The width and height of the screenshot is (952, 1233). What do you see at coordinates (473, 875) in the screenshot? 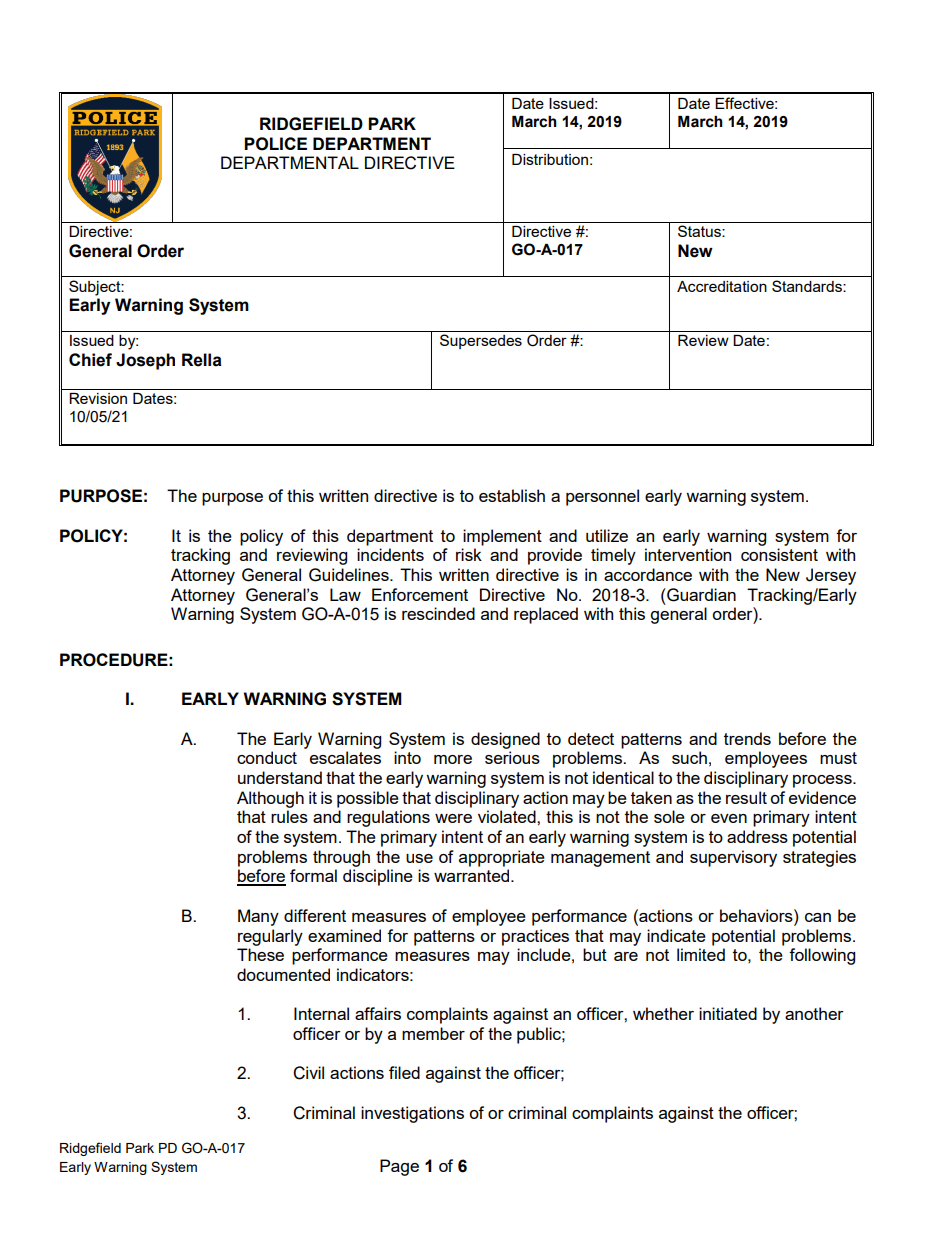
I see `warranted` at bounding box center [473, 875].
